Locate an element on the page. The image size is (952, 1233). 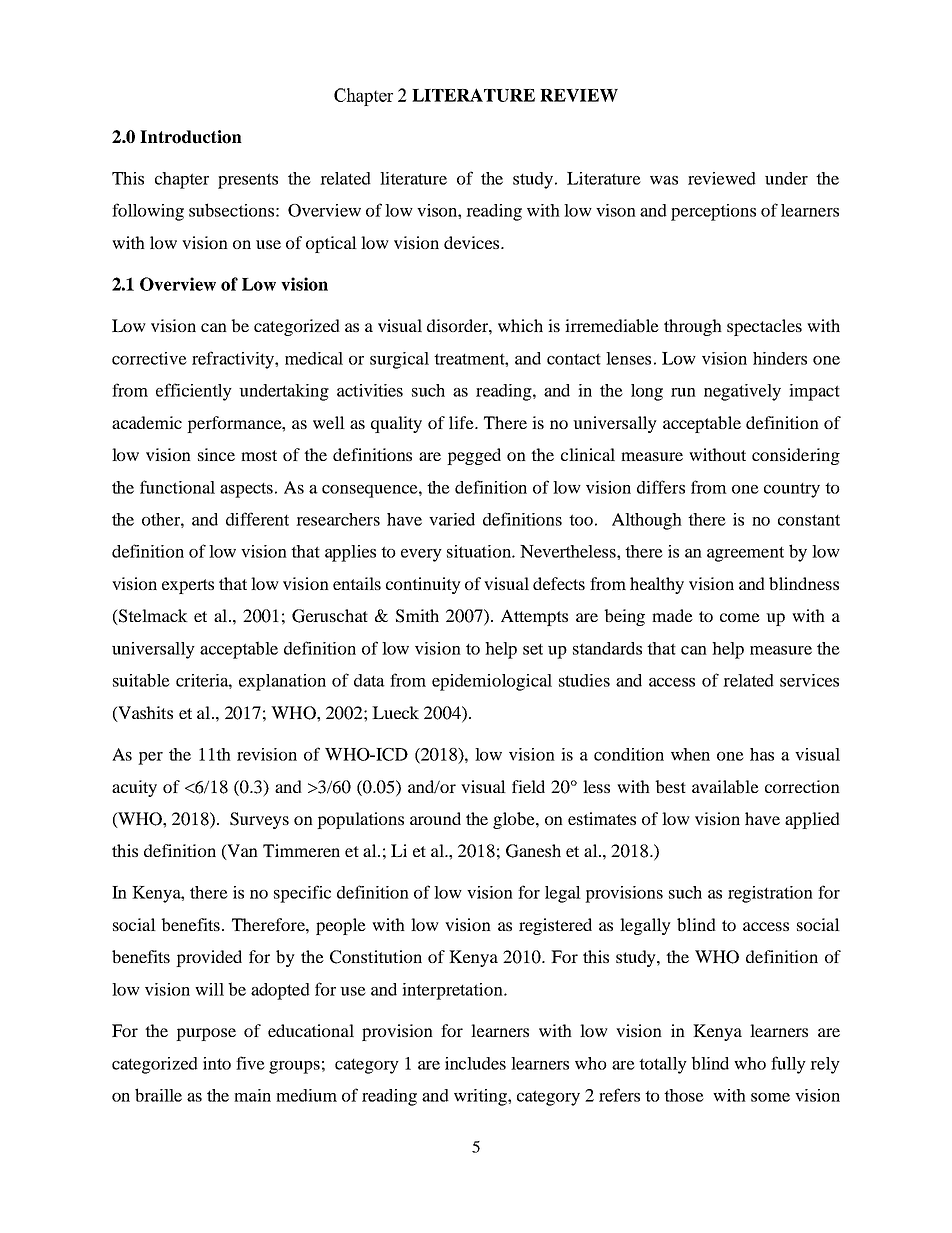
devices is located at coordinates (473, 242).
